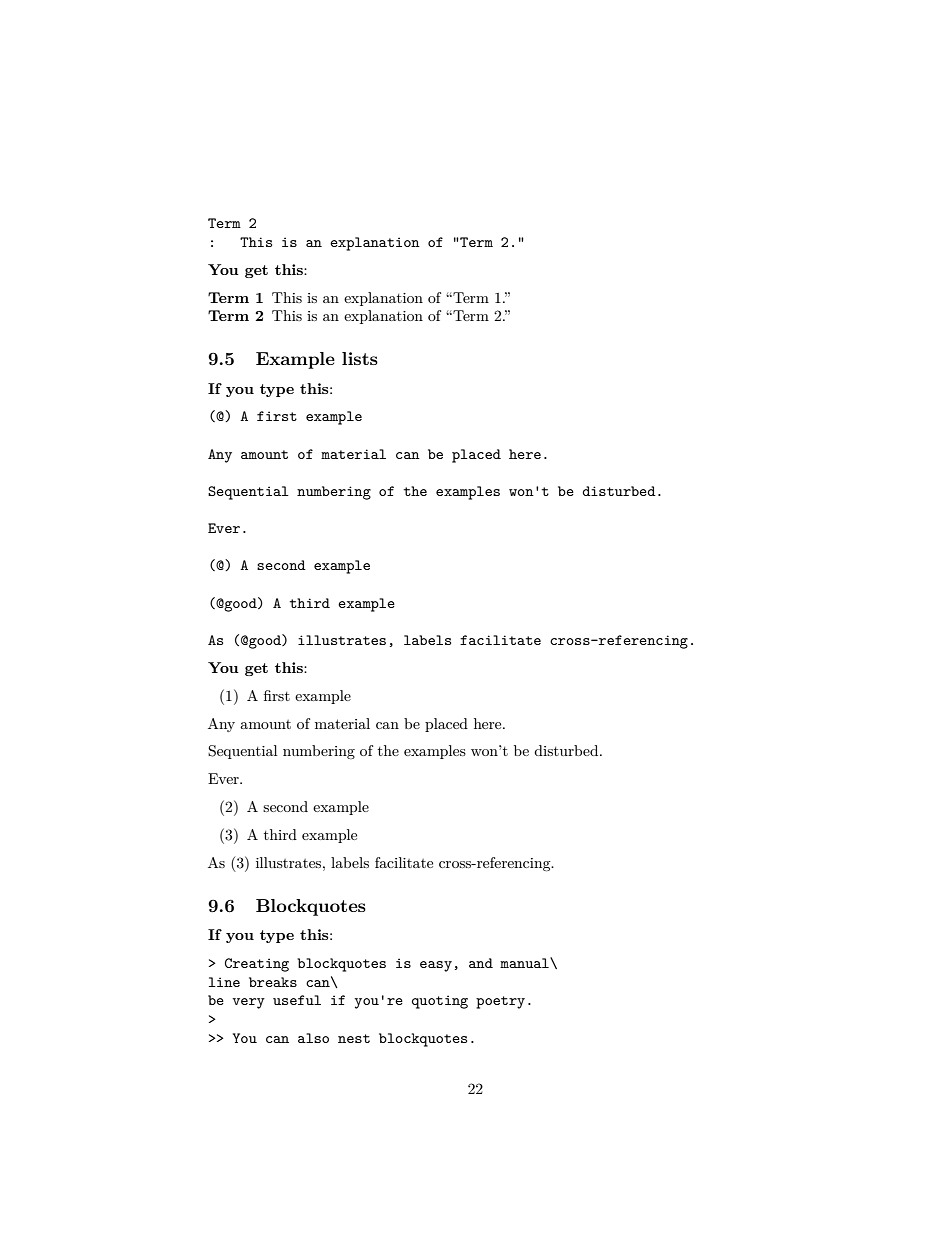 The height and width of the document is (1233, 952). I want to click on breaks, so click(273, 982).
